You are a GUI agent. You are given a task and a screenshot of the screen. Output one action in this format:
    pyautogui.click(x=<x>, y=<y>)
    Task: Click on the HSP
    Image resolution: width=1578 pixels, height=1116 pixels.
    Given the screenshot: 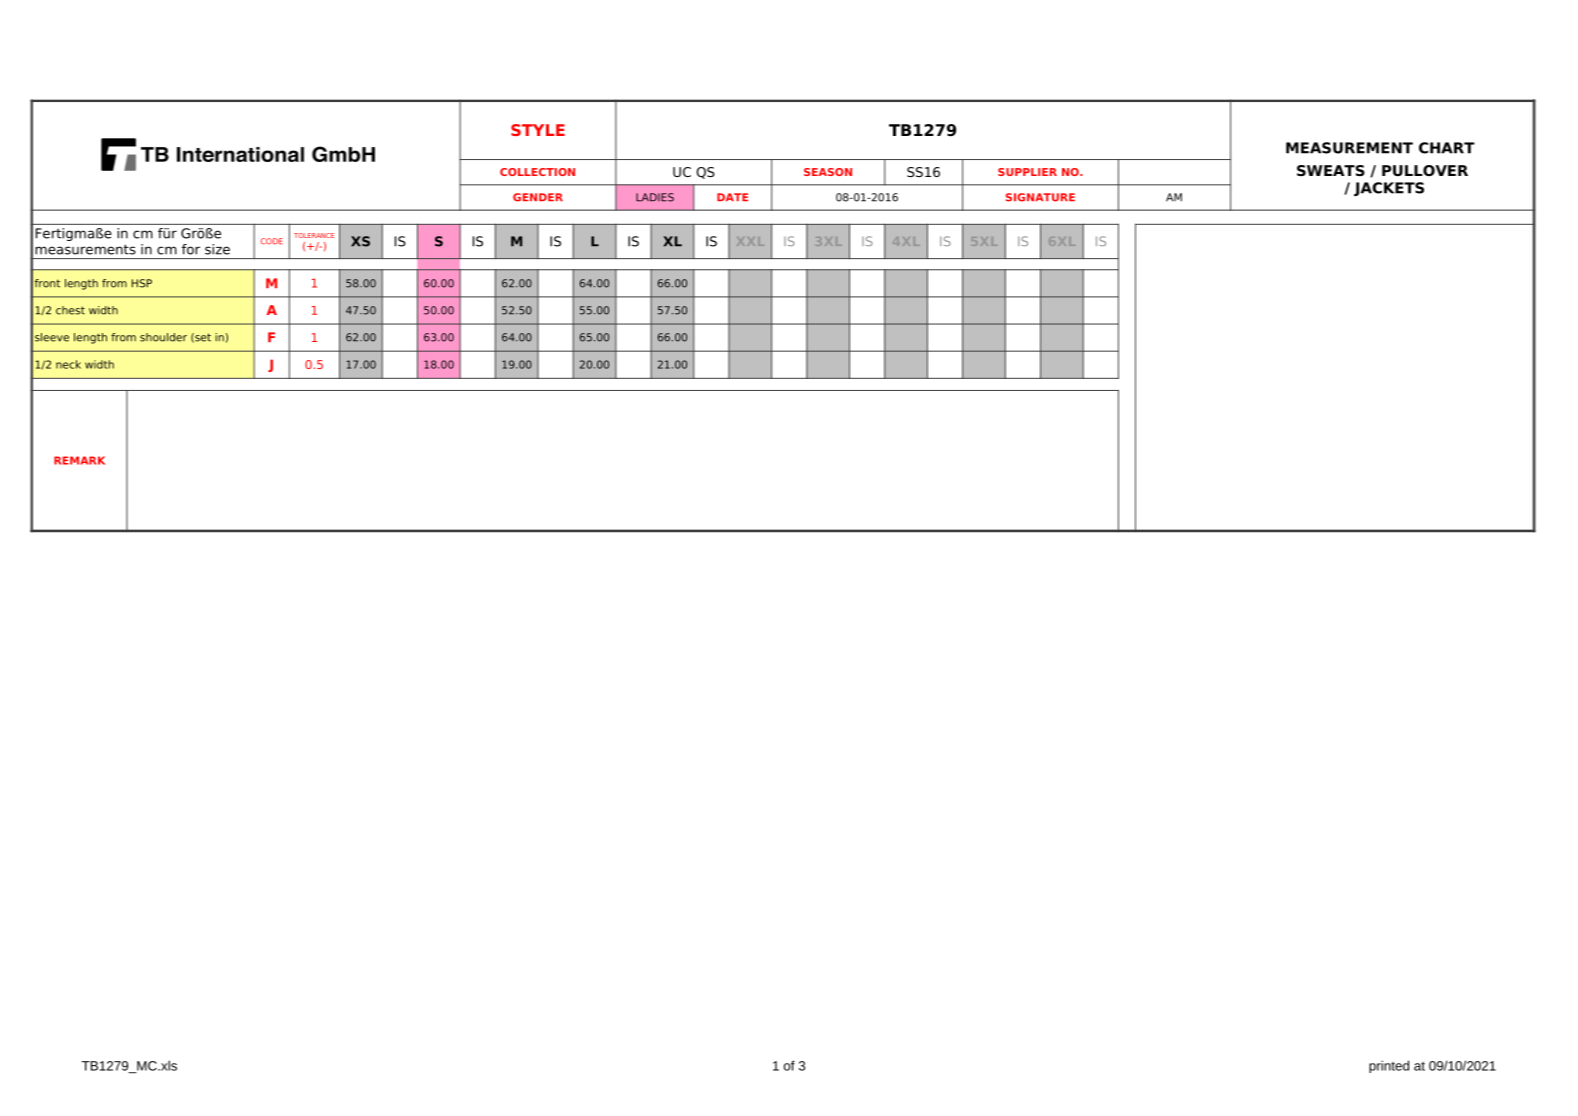 What is the action you would take?
    pyautogui.click(x=142, y=283)
